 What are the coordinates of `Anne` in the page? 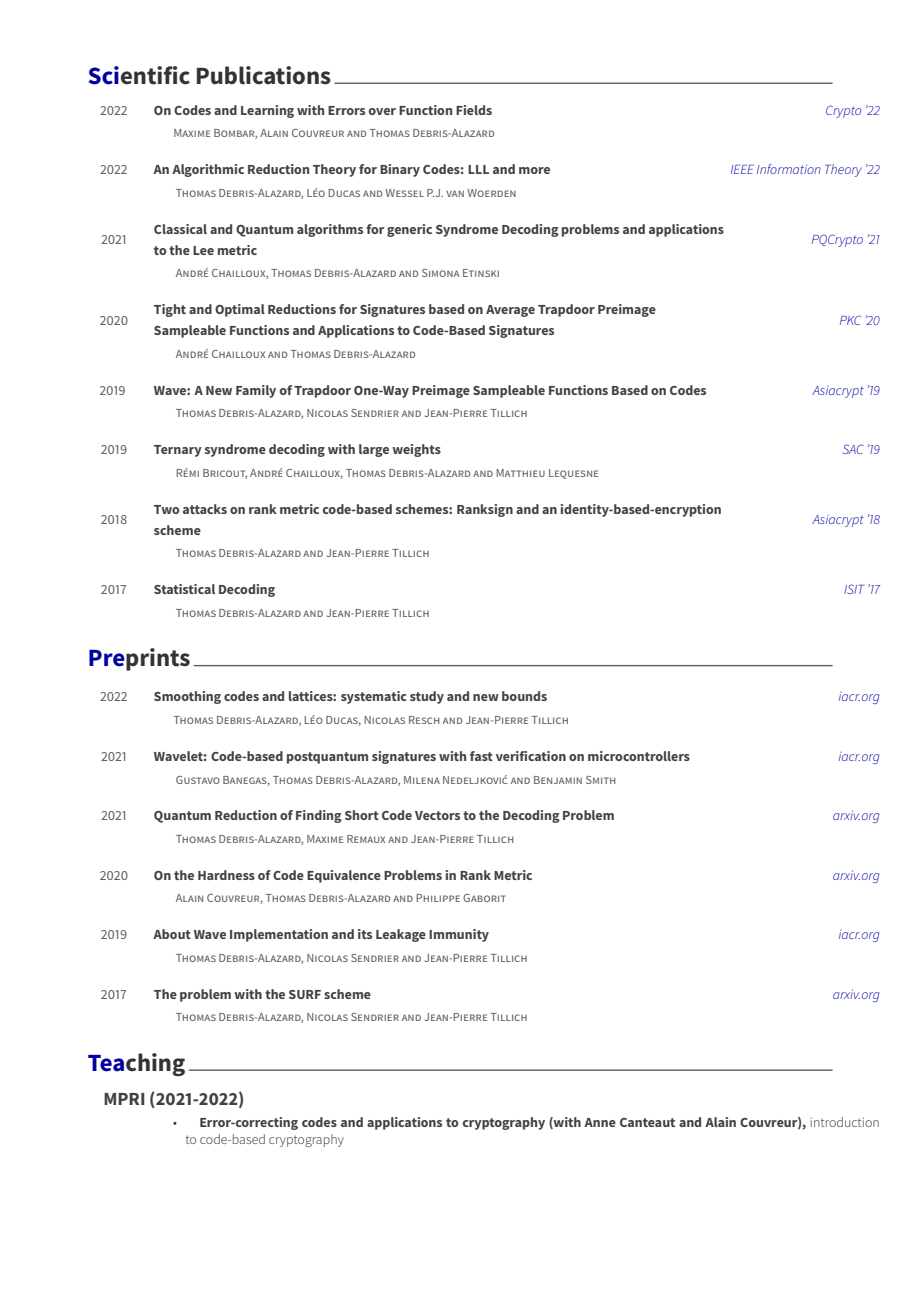 It's located at (600, 1122).
